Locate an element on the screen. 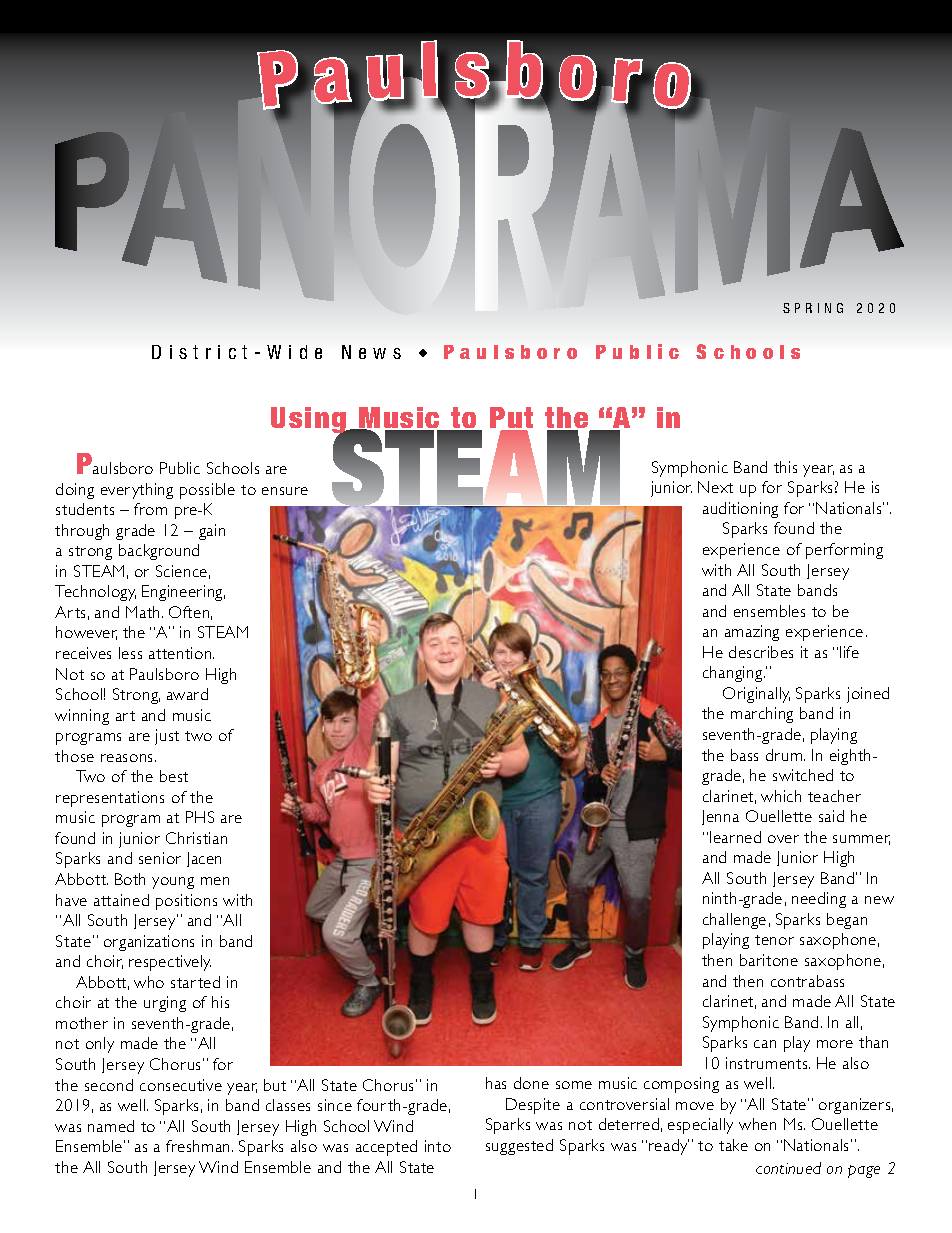 This screenshot has width=952, height=1233. freshman is located at coordinates (199, 1146).
